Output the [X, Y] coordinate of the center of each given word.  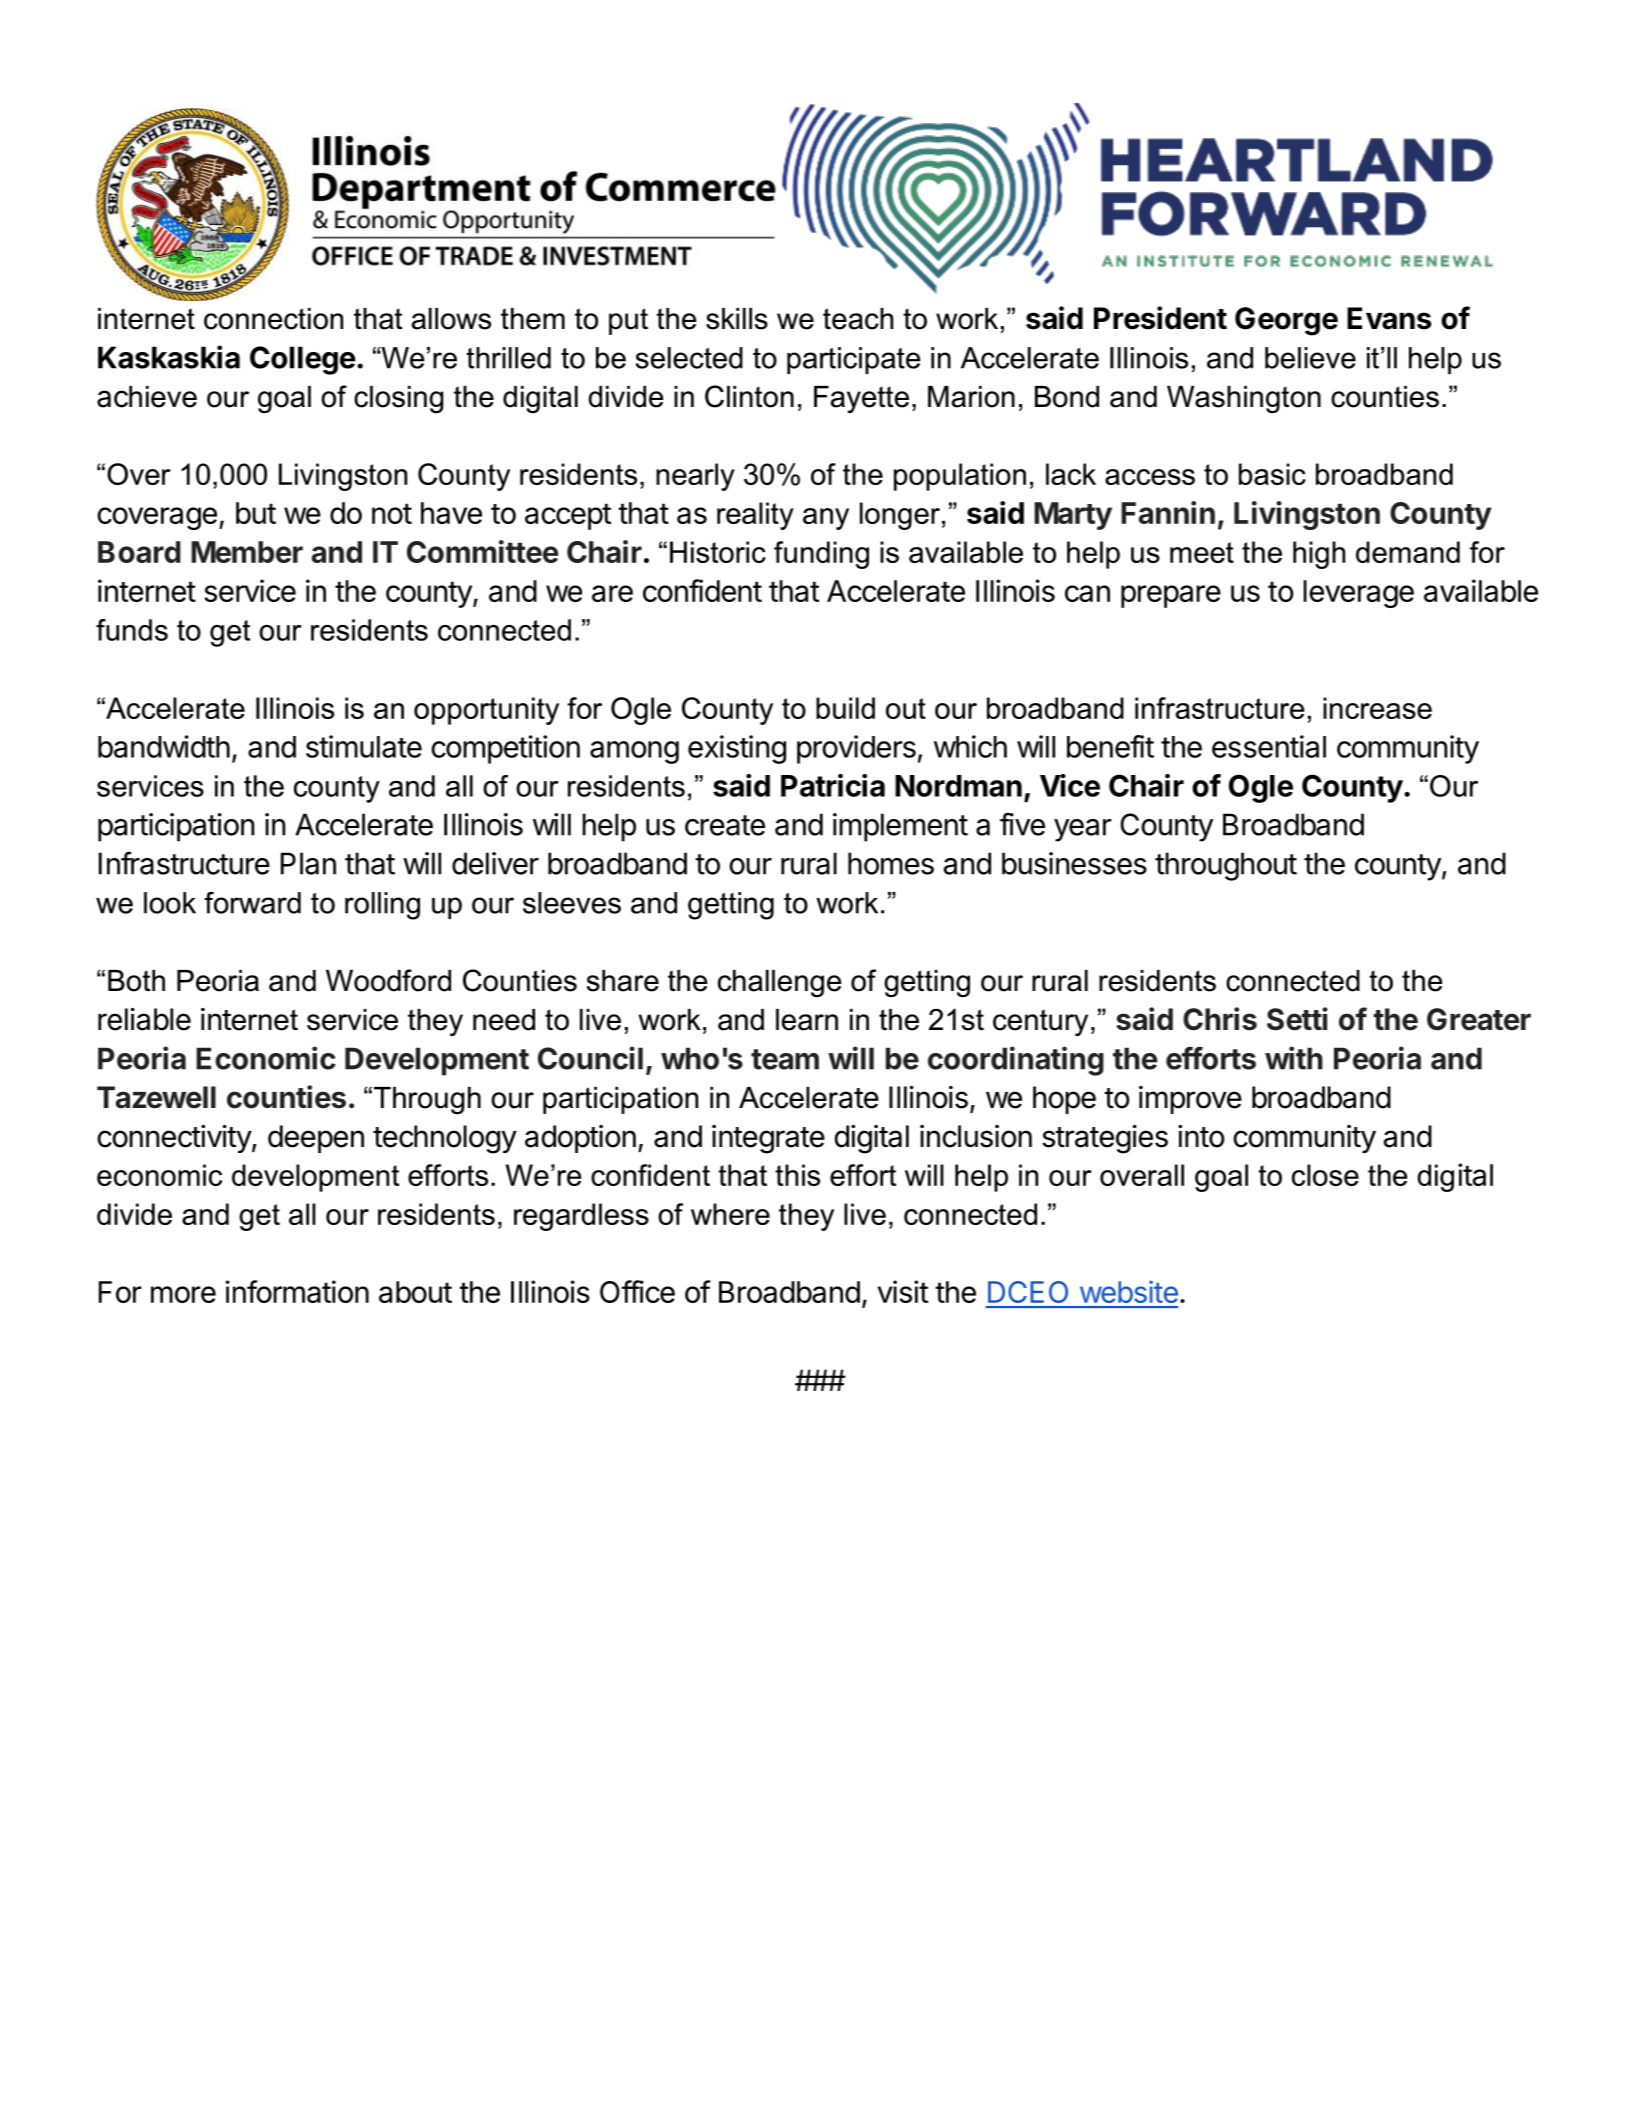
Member [247, 552]
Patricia [833, 785]
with [1294, 1058]
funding [821, 555]
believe [1310, 358]
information [297, 1291]
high [1319, 555]
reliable [144, 1019]
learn [807, 1020]
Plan [308, 863]
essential [1269, 746]
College [303, 360]
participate [853, 360]
